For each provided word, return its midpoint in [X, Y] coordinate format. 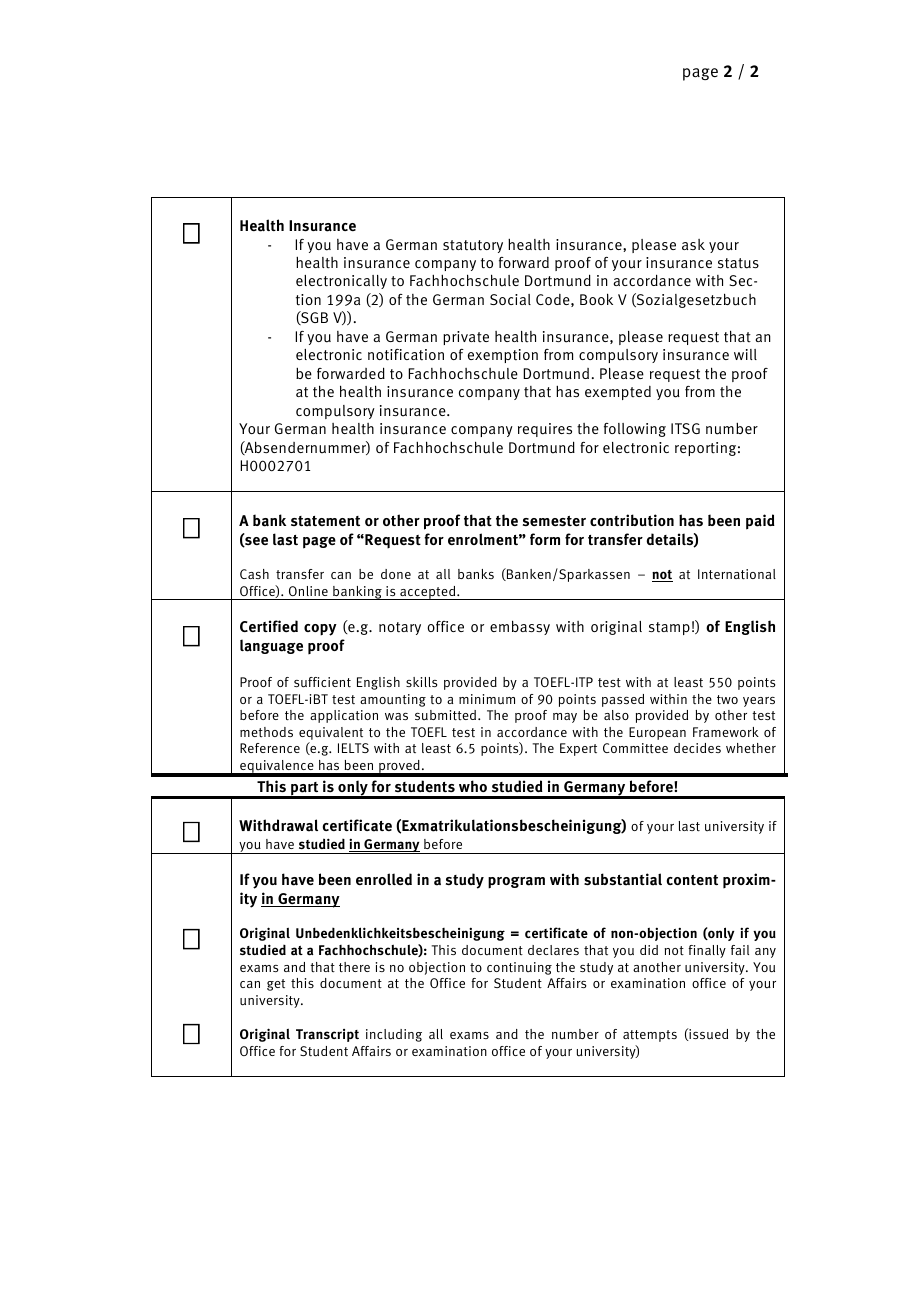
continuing [519, 968]
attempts [650, 1036]
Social [510, 299]
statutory [473, 246]
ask [693, 244]
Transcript [327, 1035]
